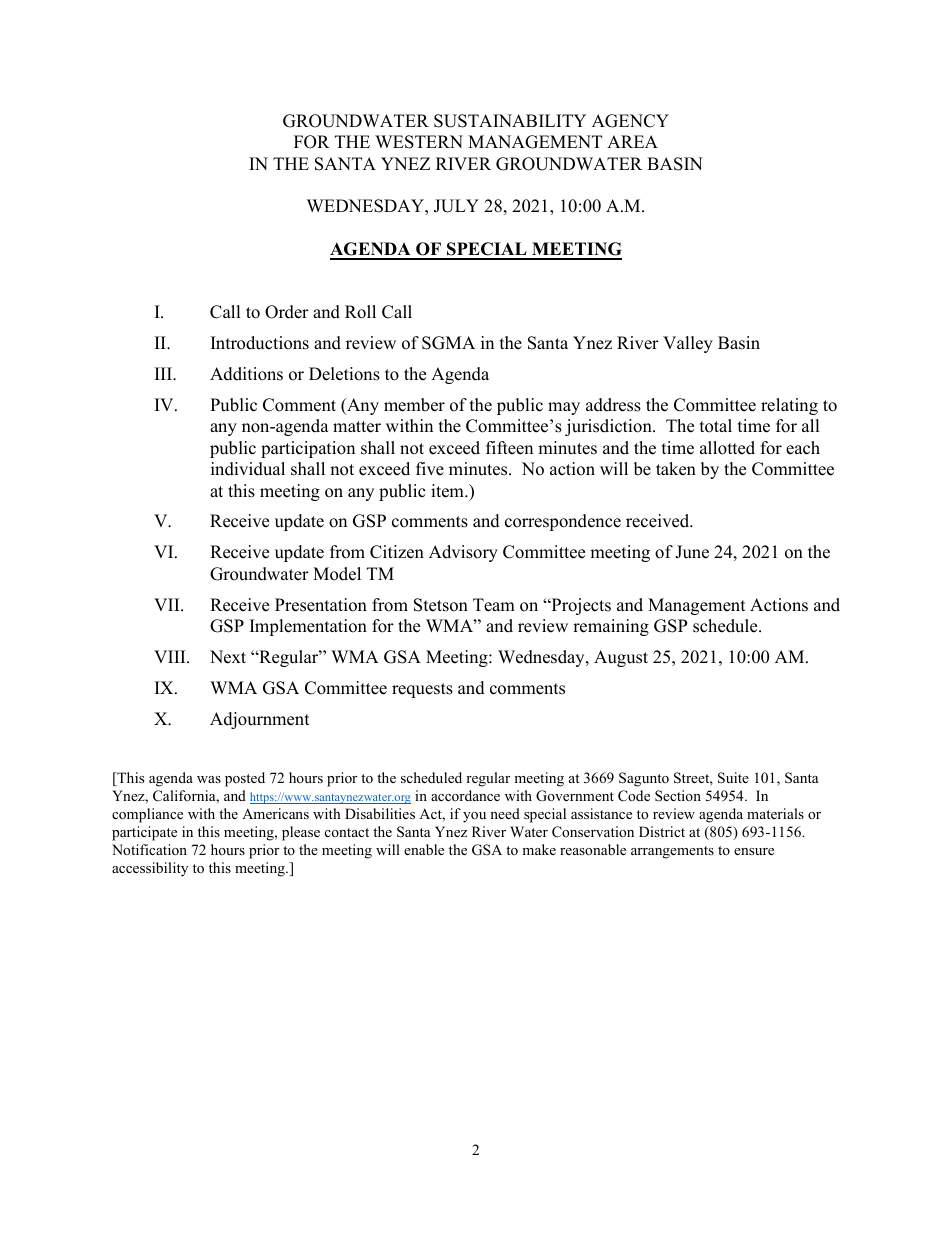  What do you see at coordinates (248, 469) in the screenshot?
I see `individual` at bounding box center [248, 469].
